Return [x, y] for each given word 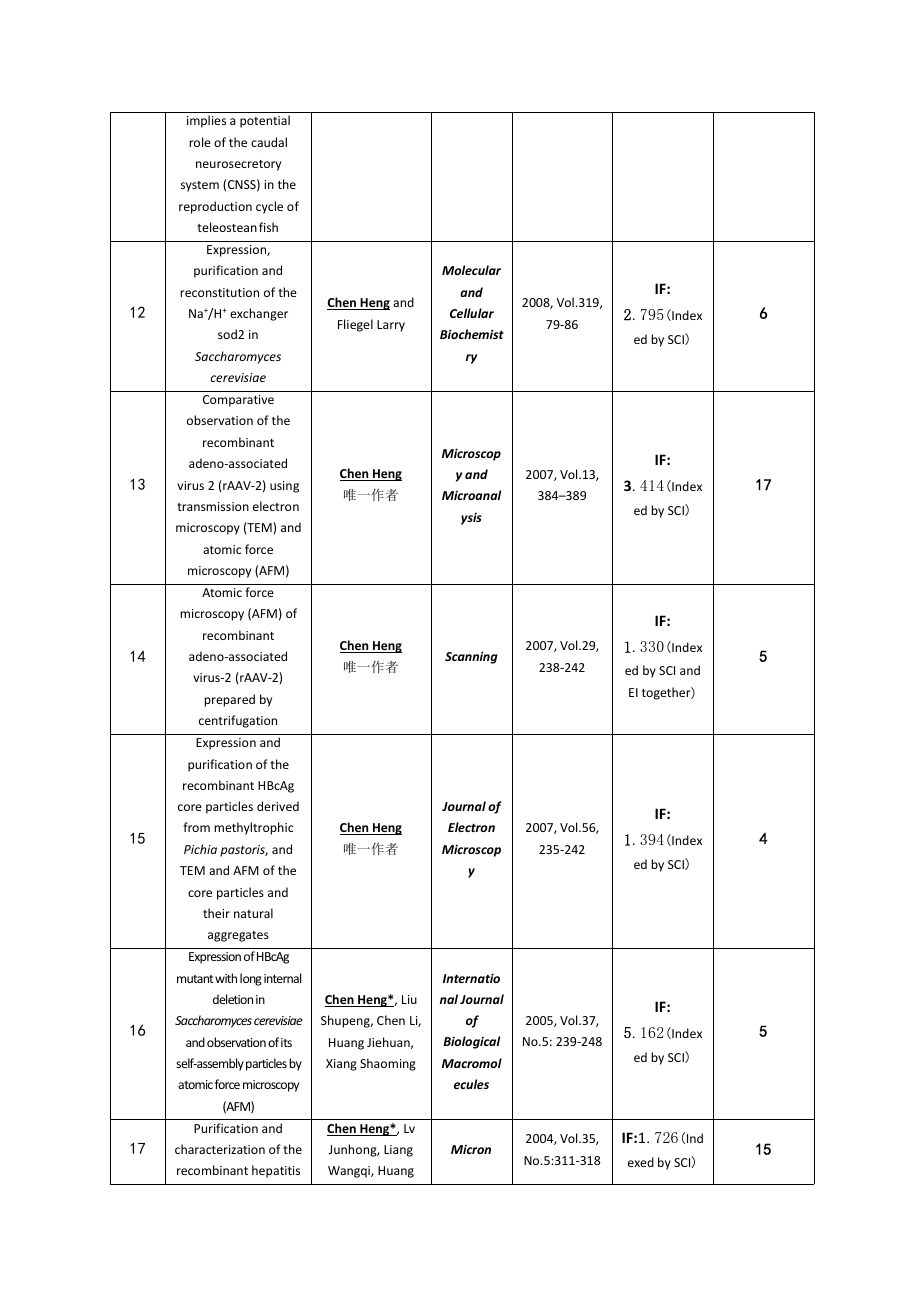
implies [206, 121]
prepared [229, 700]
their [216, 913]
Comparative [238, 401]
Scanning [471, 657]
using [284, 487]
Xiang [341, 1065]
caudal [269, 142]
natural [253, 913]
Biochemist [472, 334]
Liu [409, 999]
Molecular [471, 270]
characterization [220, 1149]
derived [278, 806]
